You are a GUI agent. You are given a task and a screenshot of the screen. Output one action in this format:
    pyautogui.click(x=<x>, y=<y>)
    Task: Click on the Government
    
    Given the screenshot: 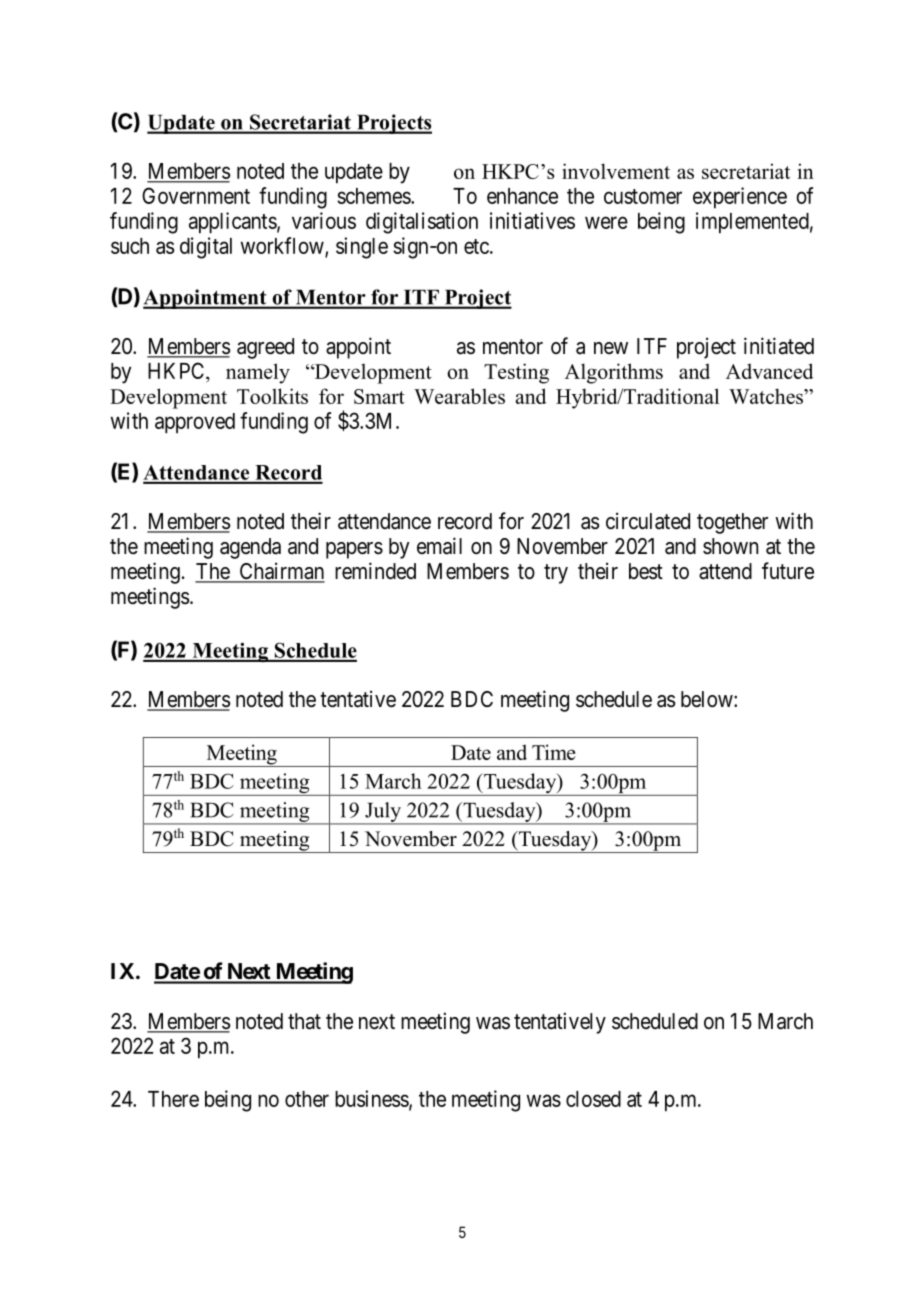 What is the action you would take?
    pyautogui.click(x=196, y=195)
